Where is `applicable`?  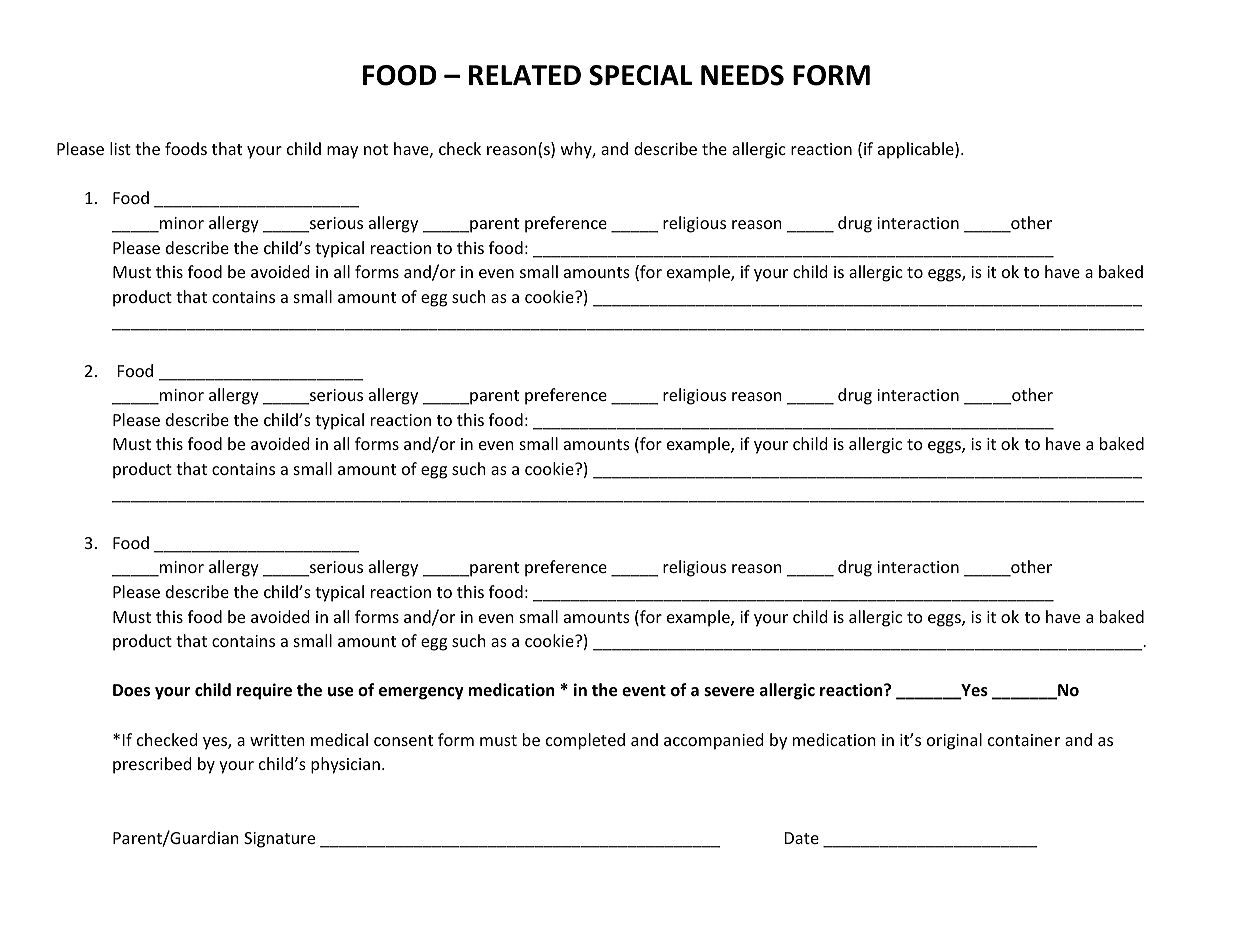
applicable is located at coordinates (917, 150).
